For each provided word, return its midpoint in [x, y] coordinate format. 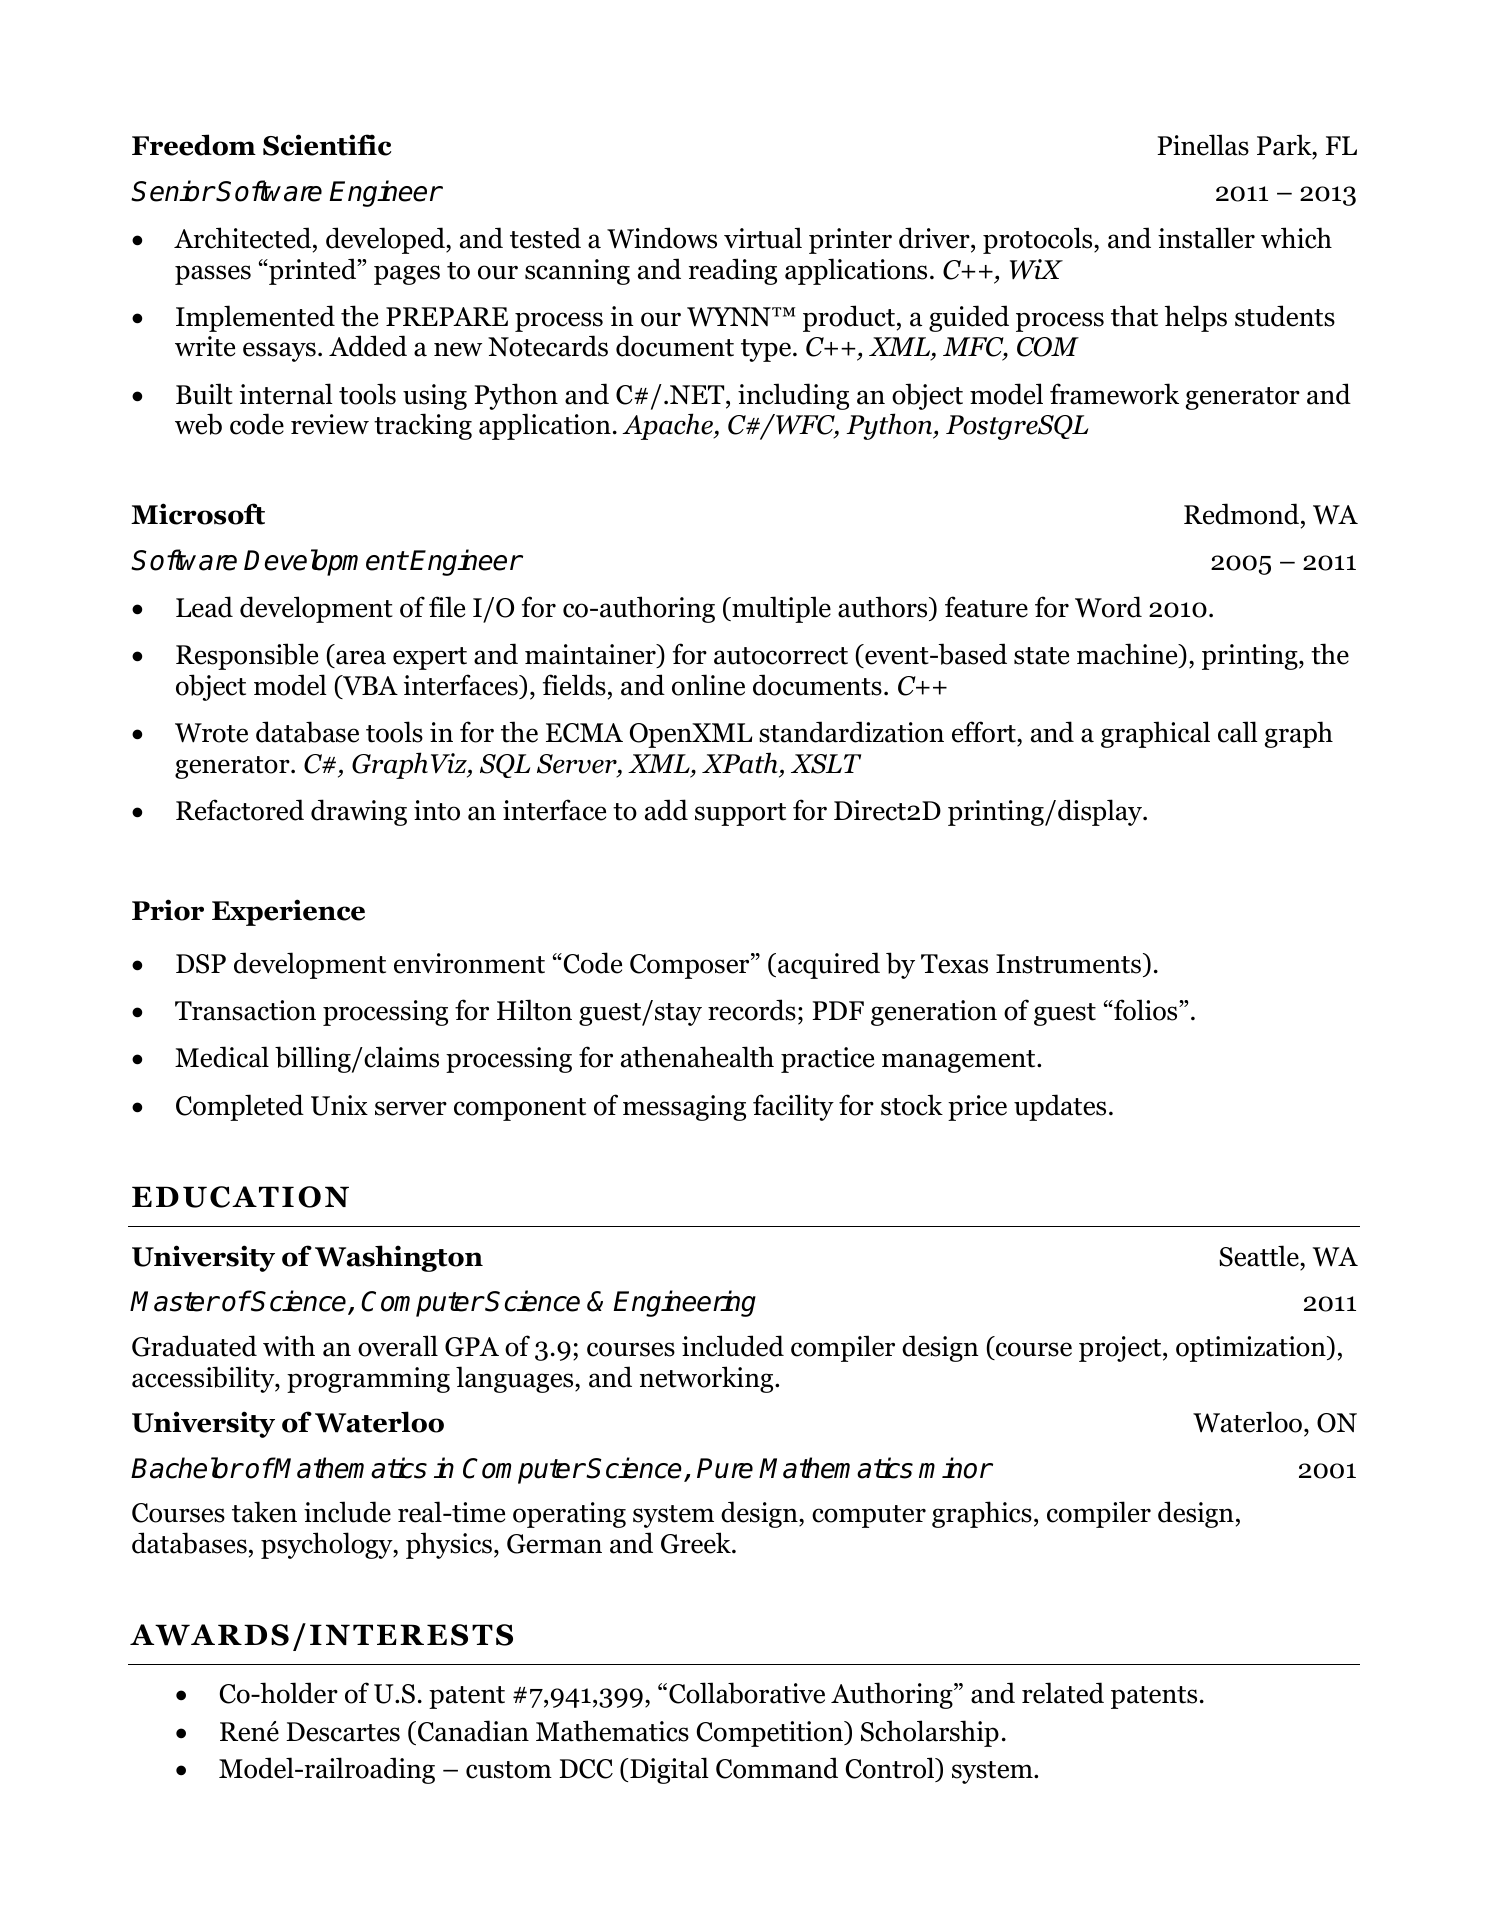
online [708, 685]
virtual [763, 238]
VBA [369, 685]
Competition [771, 1734]
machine [1128, 655]
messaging [684, 1108]
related [1063, 1693]
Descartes [343, 1732]
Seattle [1260, 1256]
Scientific [327, 145]
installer [1206, 238]
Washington [399, 1258]
